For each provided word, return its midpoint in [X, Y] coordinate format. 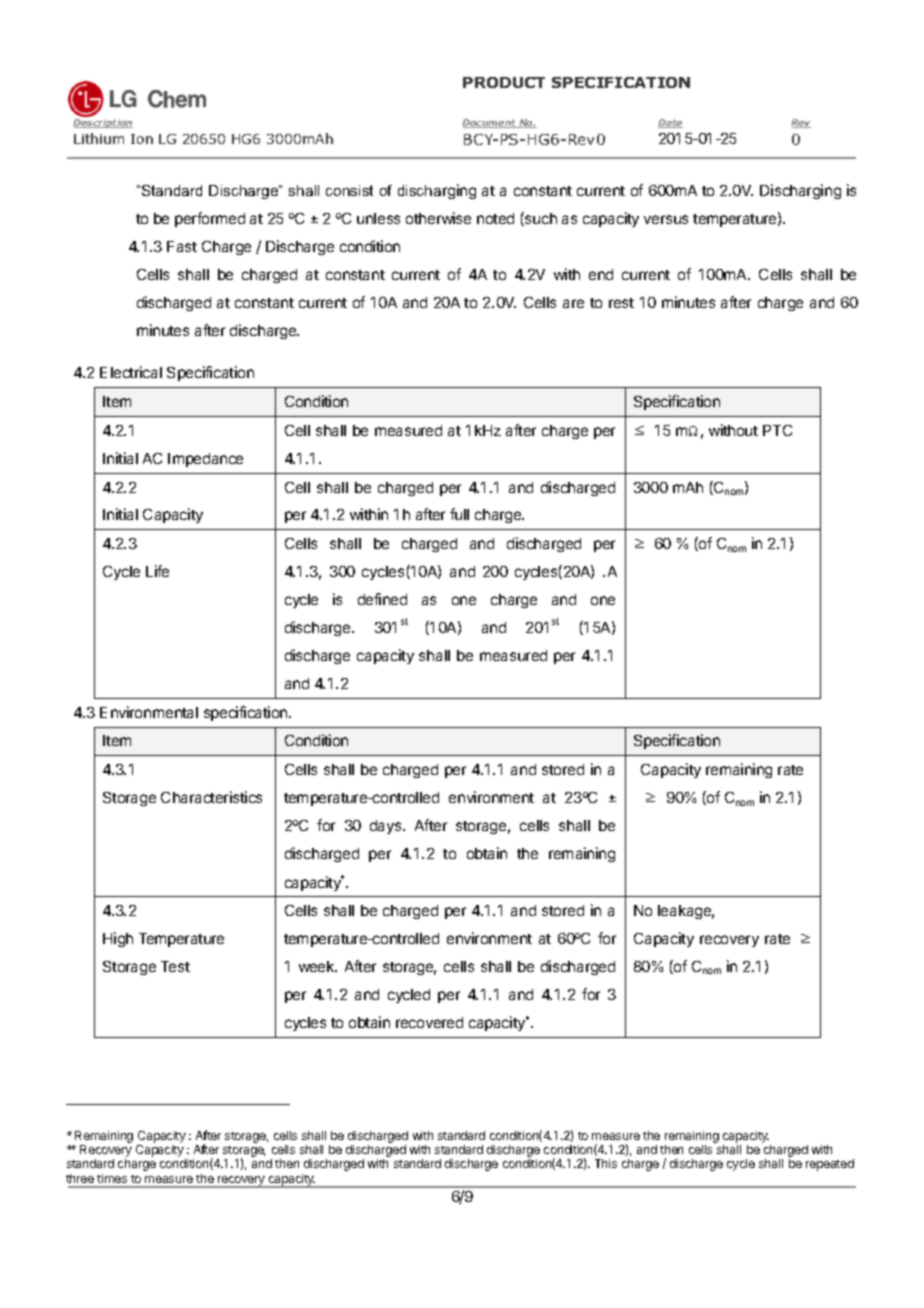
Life [157, 571]
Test [175, 966]
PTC [777, 430]
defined [382, 599]
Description [103, 122]
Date [670, 123]
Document [490, 123]
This [606, 1163]
